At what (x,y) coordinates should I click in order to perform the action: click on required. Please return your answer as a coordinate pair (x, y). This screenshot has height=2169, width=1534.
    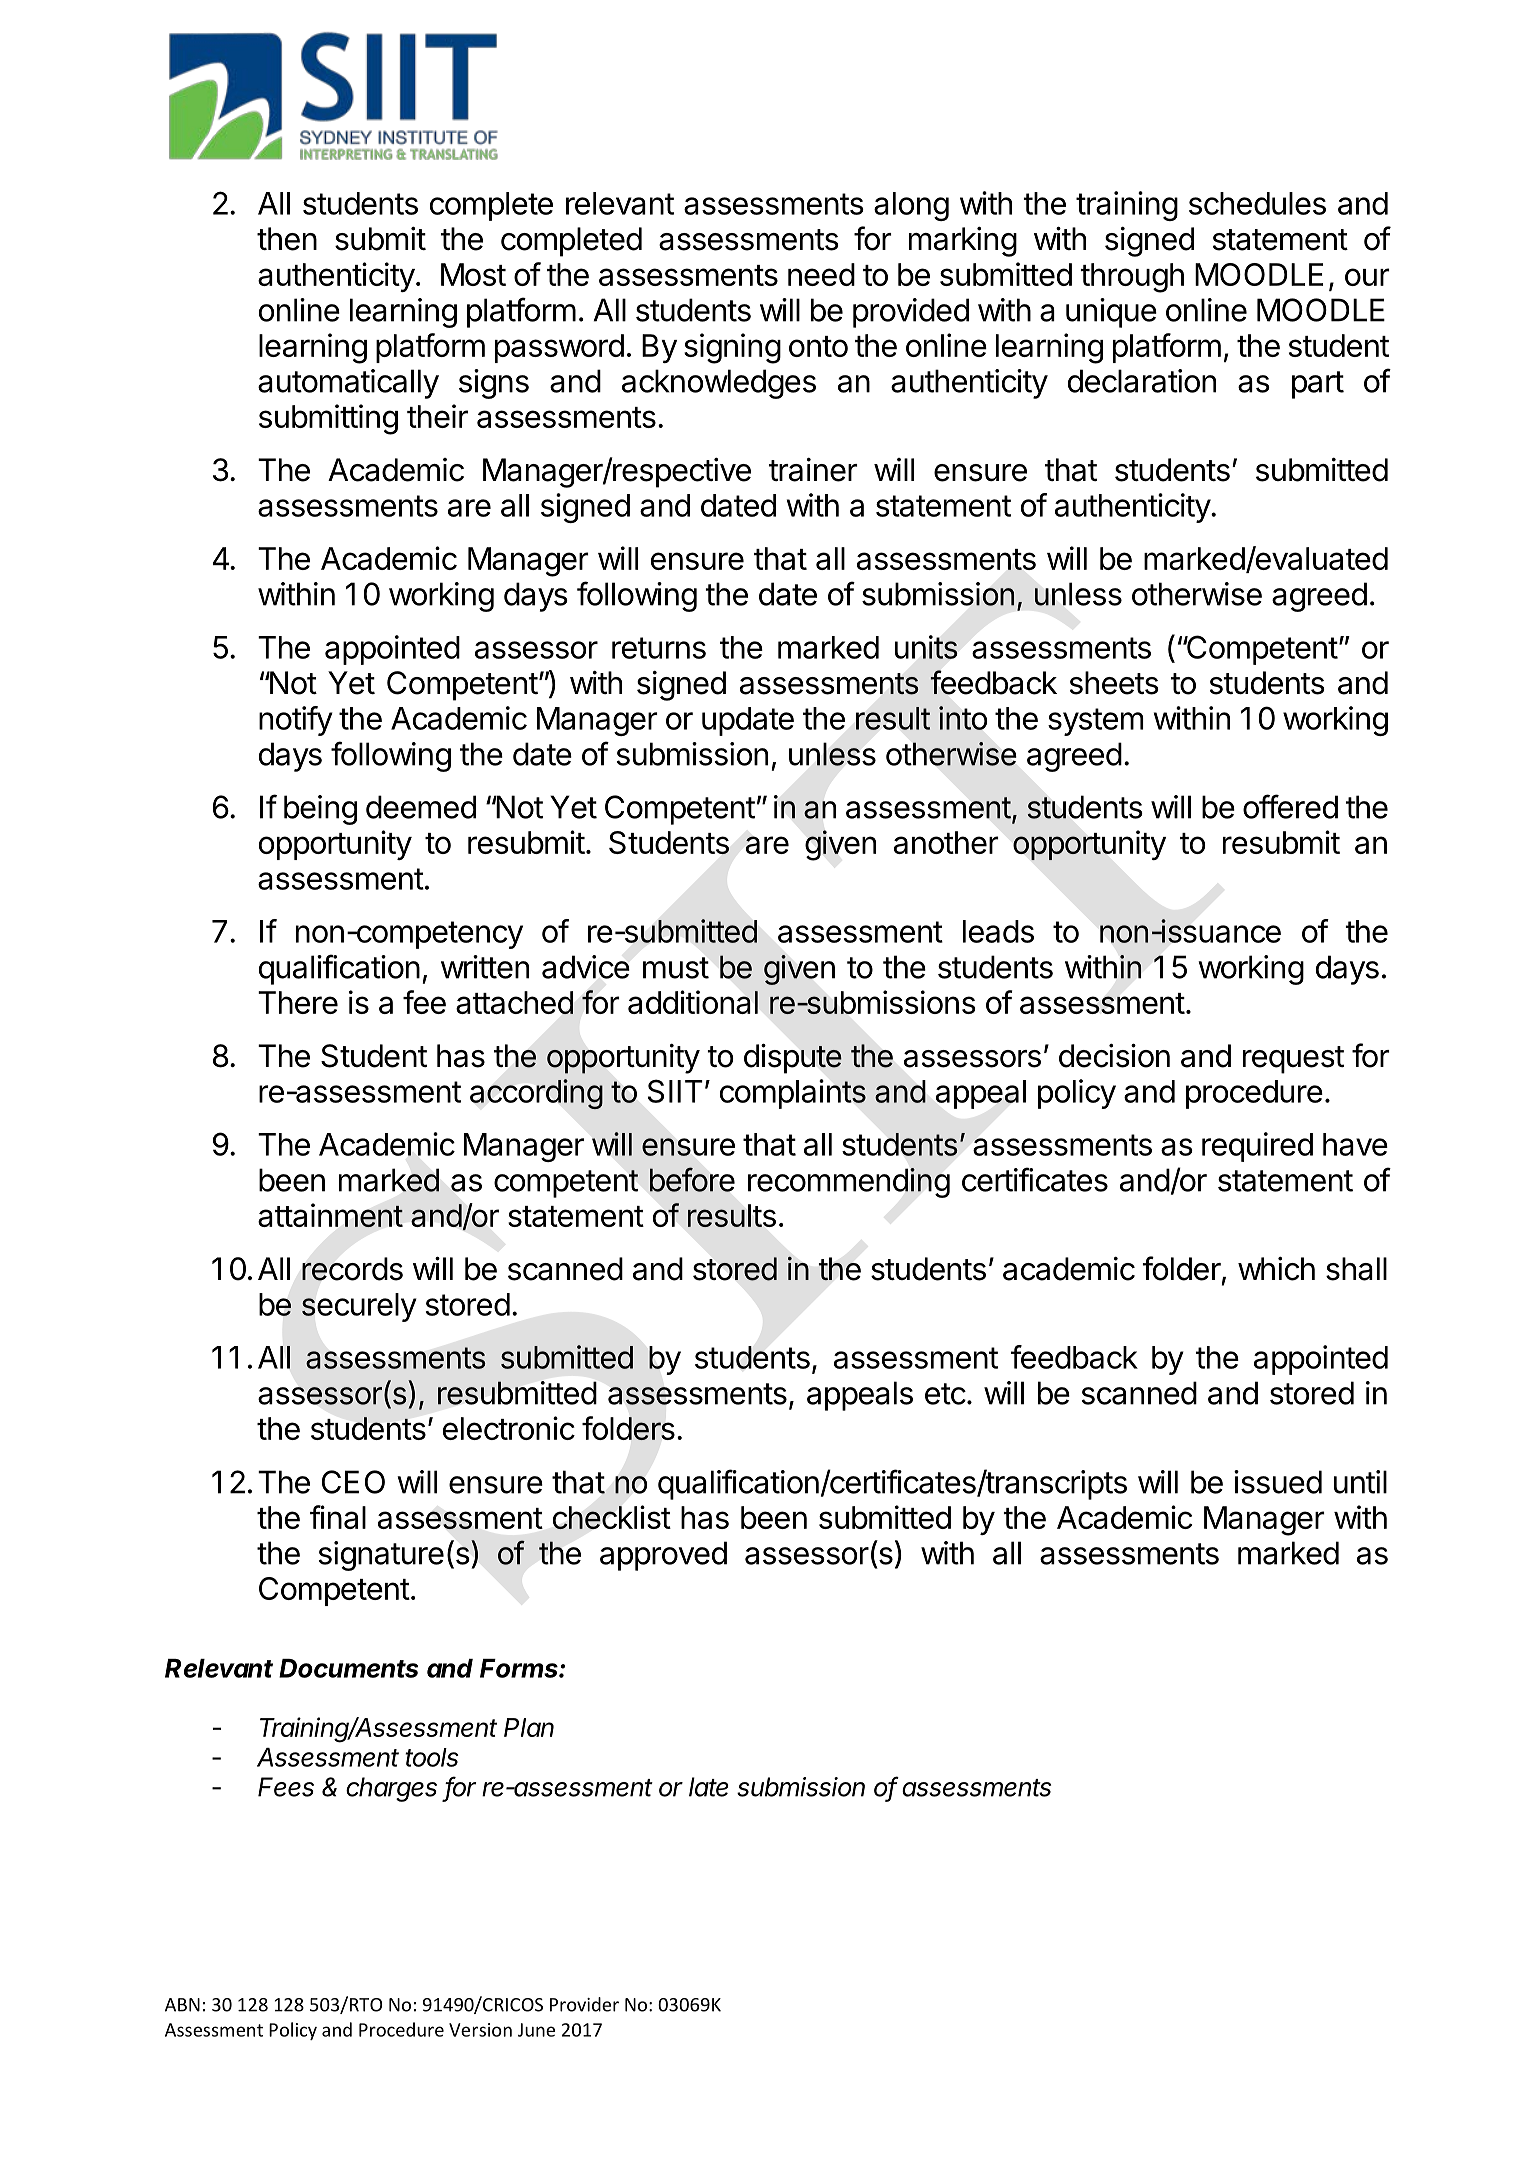
    Looking at the image, I should click on (1257, 1147).
